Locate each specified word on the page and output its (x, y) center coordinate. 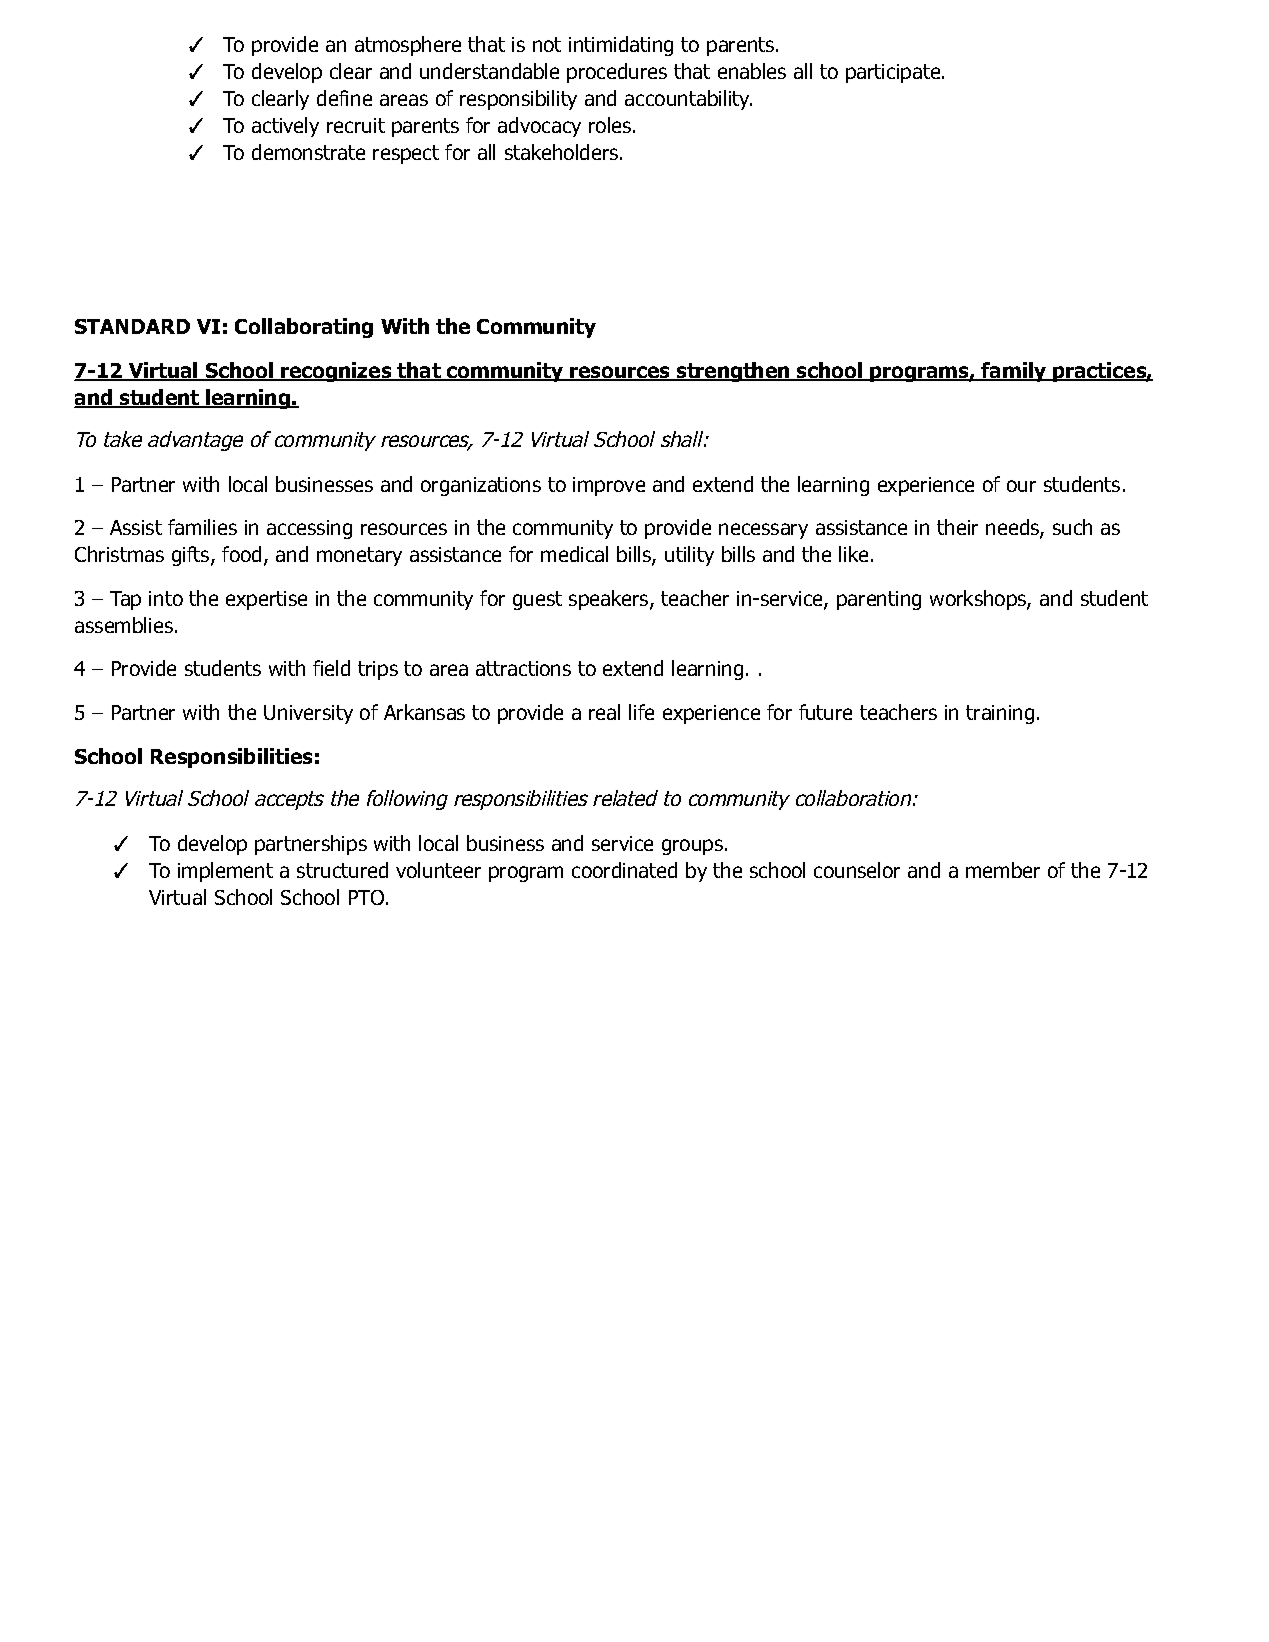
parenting (879, 600)
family (1014, 372)
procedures (617, 73)
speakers (610, 600)
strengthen (733, 372)
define (344, 98)
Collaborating (304, 328)
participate (894, 73)
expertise (266, 600)
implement (225, 872)
